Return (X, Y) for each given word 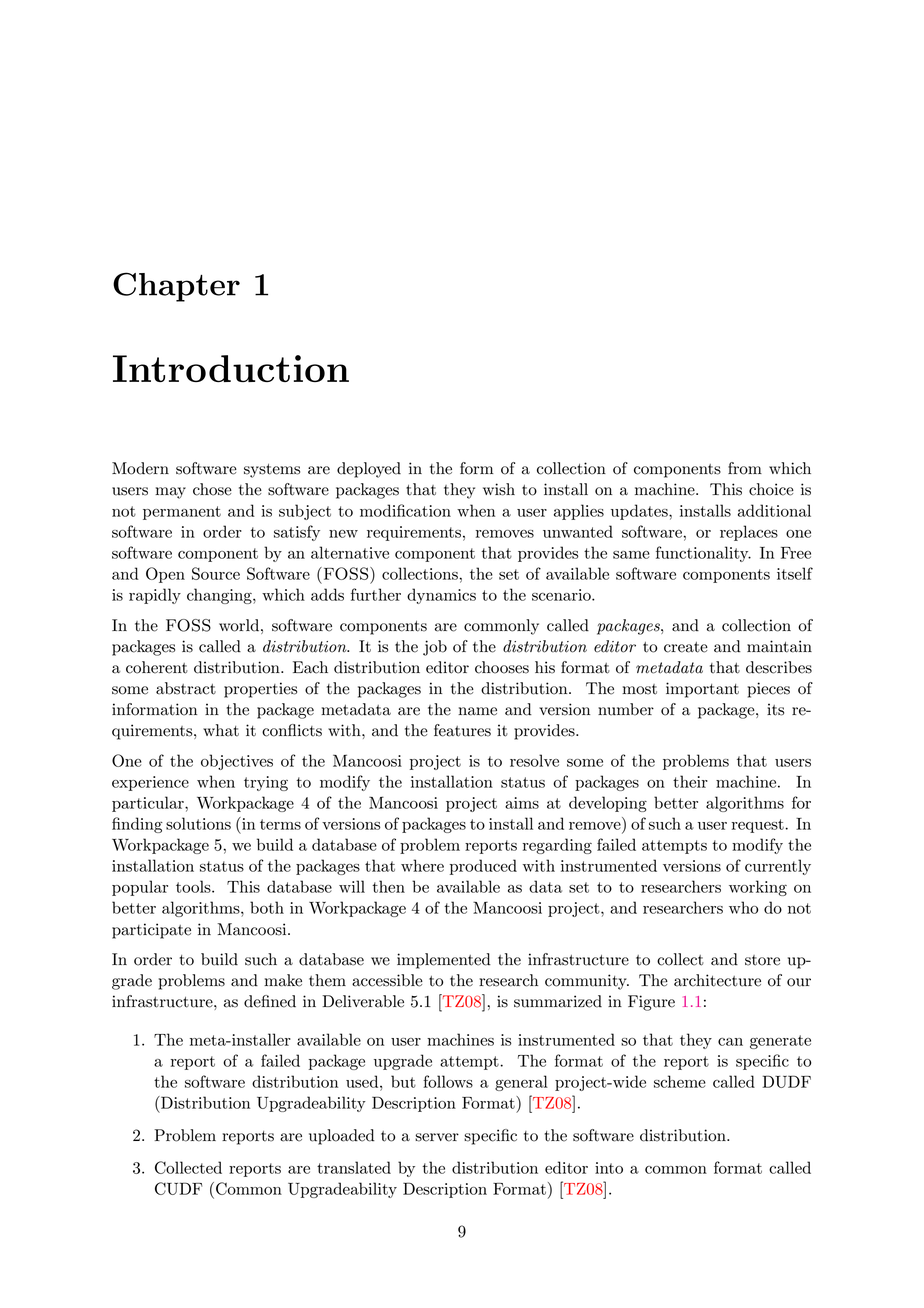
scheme (680, 1081)
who (743, 907)
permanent (182, 513)
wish (499, 489)
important (702, 690)
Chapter (176, 287)
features (462, 730)
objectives (237, 762)
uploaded (342, 1137)
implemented (444, 961)
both (267, 907)
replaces (749, 533)
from (745, 468)
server (437, 1137)
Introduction (231, 368)
